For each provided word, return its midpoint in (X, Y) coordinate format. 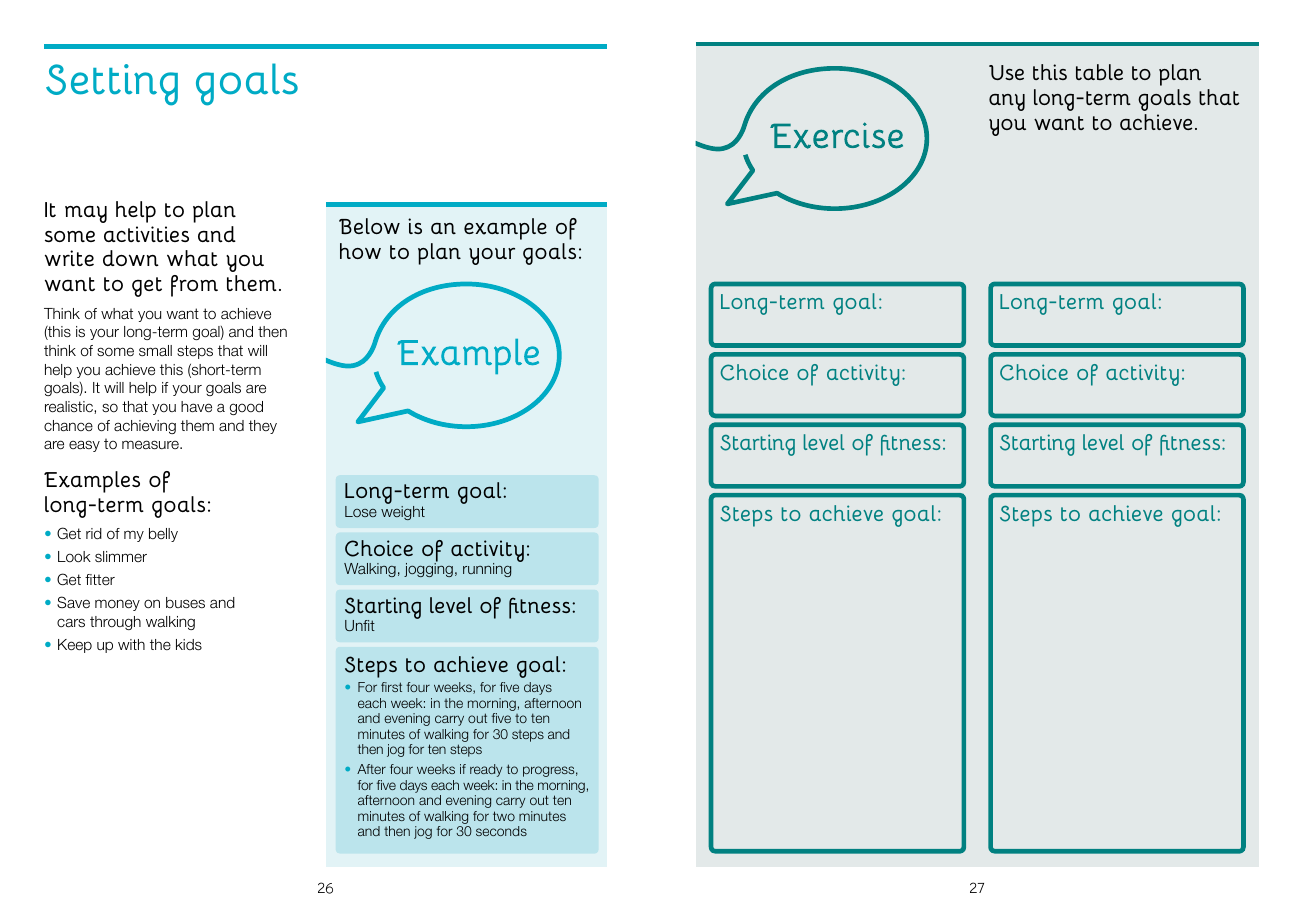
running (487, 570)
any (1007, 102)
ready (486, 770)
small (155, 350)
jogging (428, 569)
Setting (112, 85)
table (1099, 72)
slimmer (121, 556)
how (360, 251)
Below (369, 226)
